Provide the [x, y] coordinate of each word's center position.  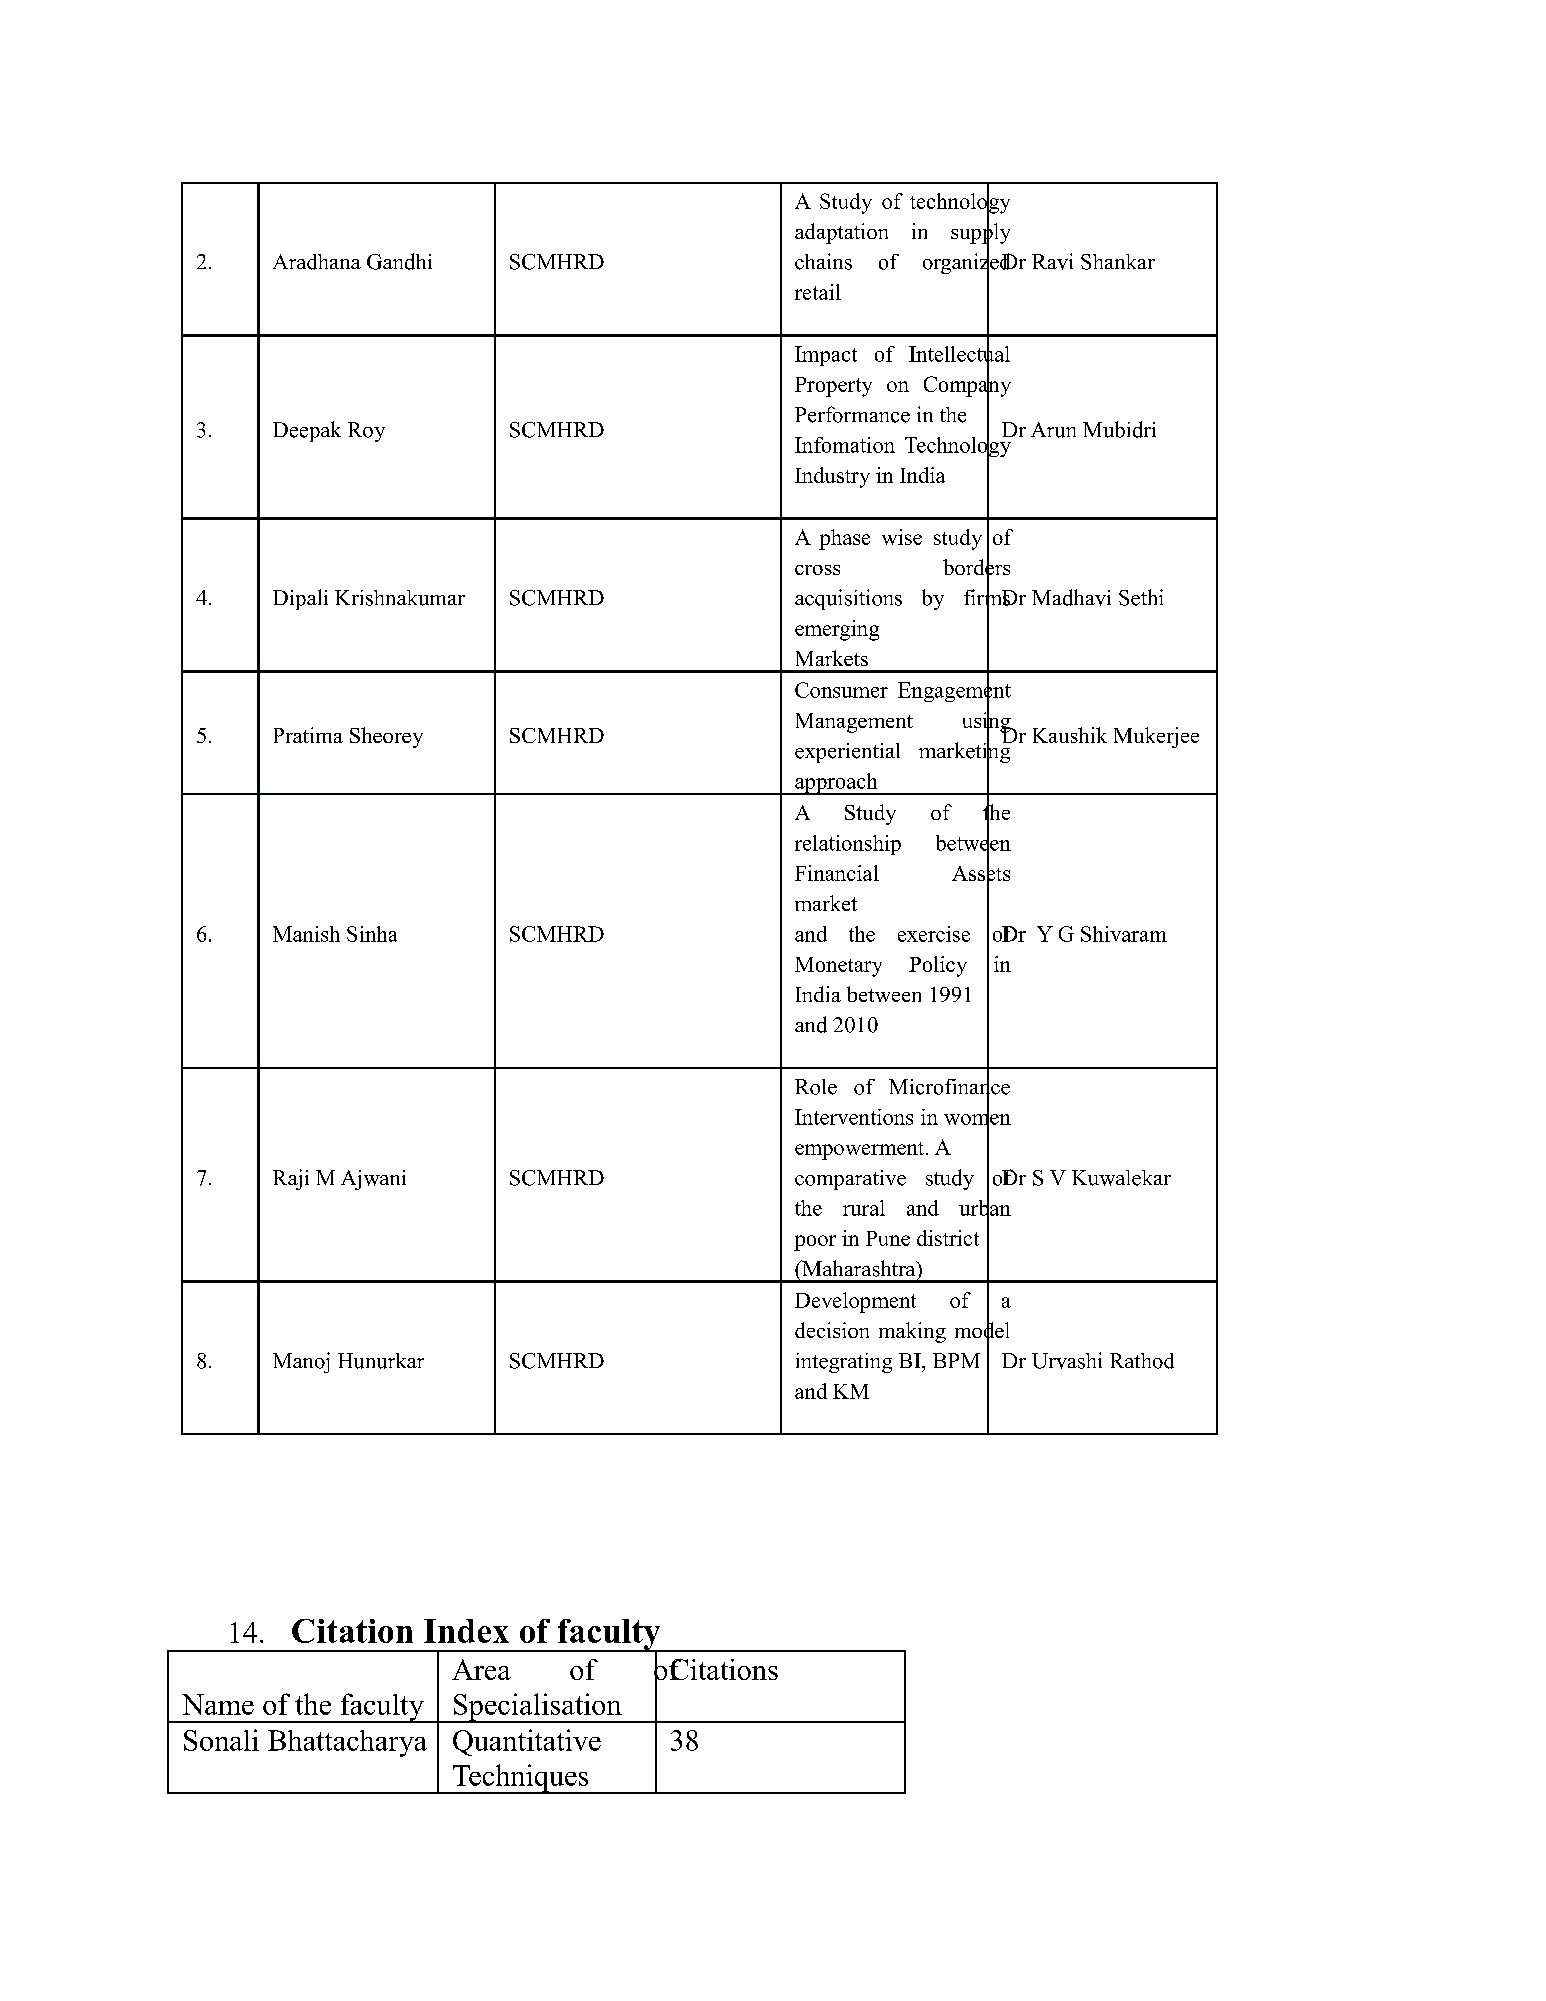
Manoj [301, 1362]
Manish [306, 934]
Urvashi [1067, 1360]
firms [988, 597]
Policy [938, 966]
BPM [956, 1360]
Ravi [1052, 261]
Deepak [307, 431]
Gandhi [399, 261]
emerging [837, 630]
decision [832, 1330]
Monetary [838, 967]
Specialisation [537, 1708]
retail [818, 292]
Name [218, 1704]
